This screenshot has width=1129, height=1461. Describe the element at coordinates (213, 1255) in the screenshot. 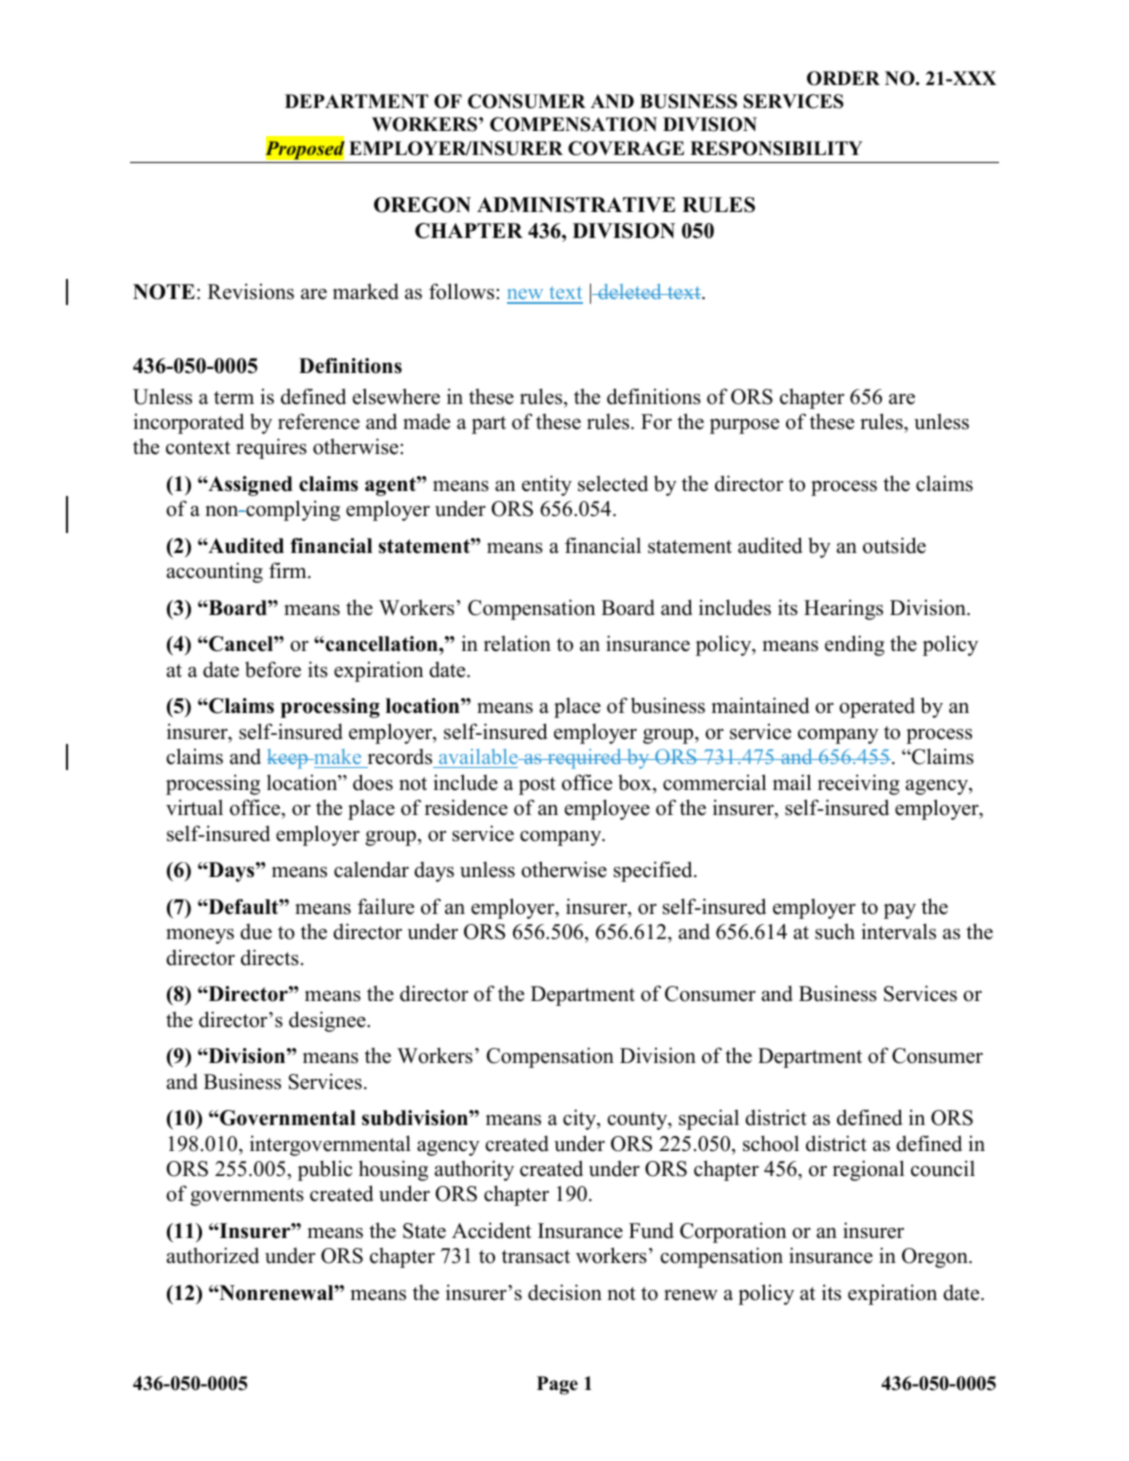

I see `authorized` at that location.
